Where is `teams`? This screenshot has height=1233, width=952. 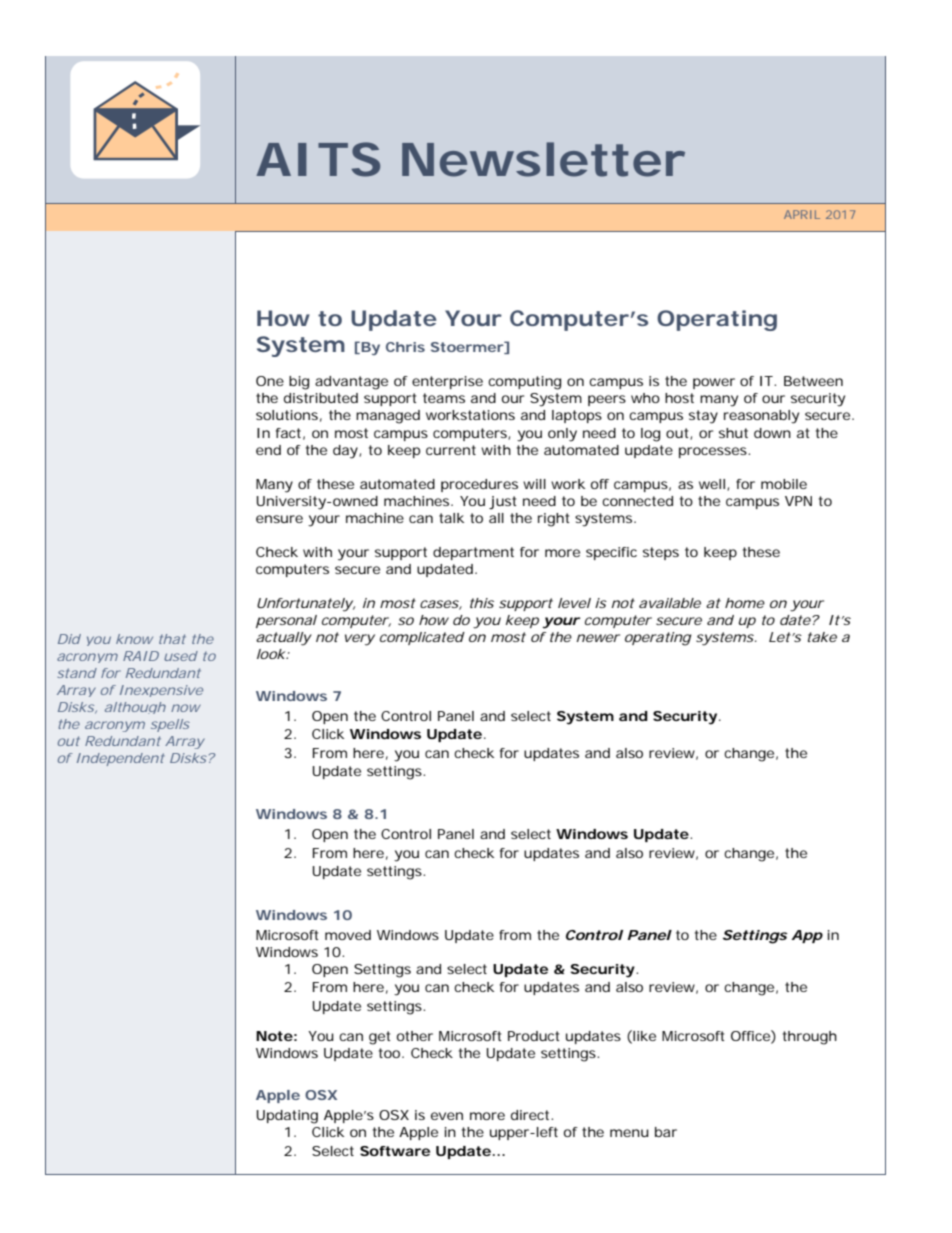
teams is located at coordinates (444, 398).
